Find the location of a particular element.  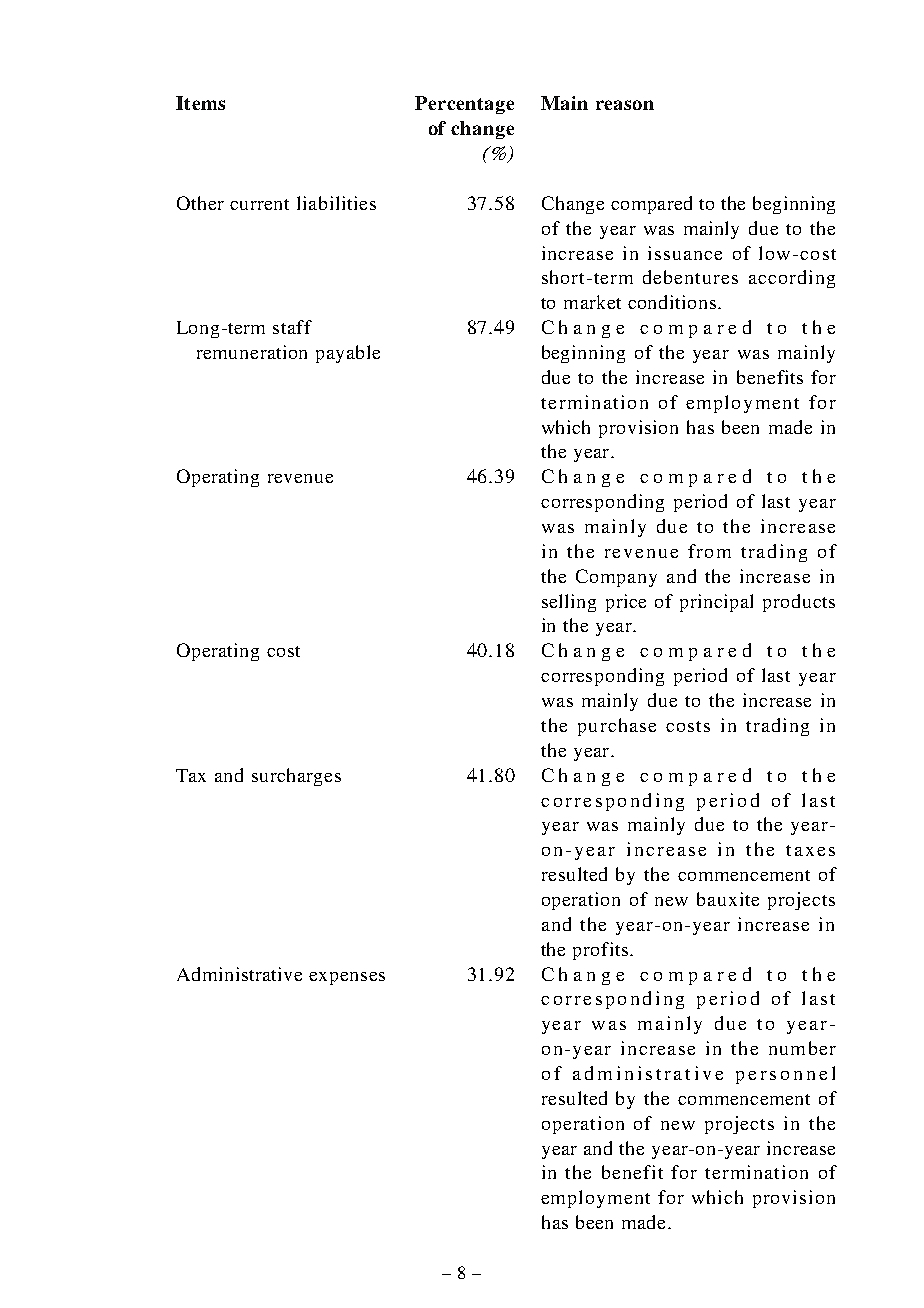

number is located at coordinates (802, 1048).
